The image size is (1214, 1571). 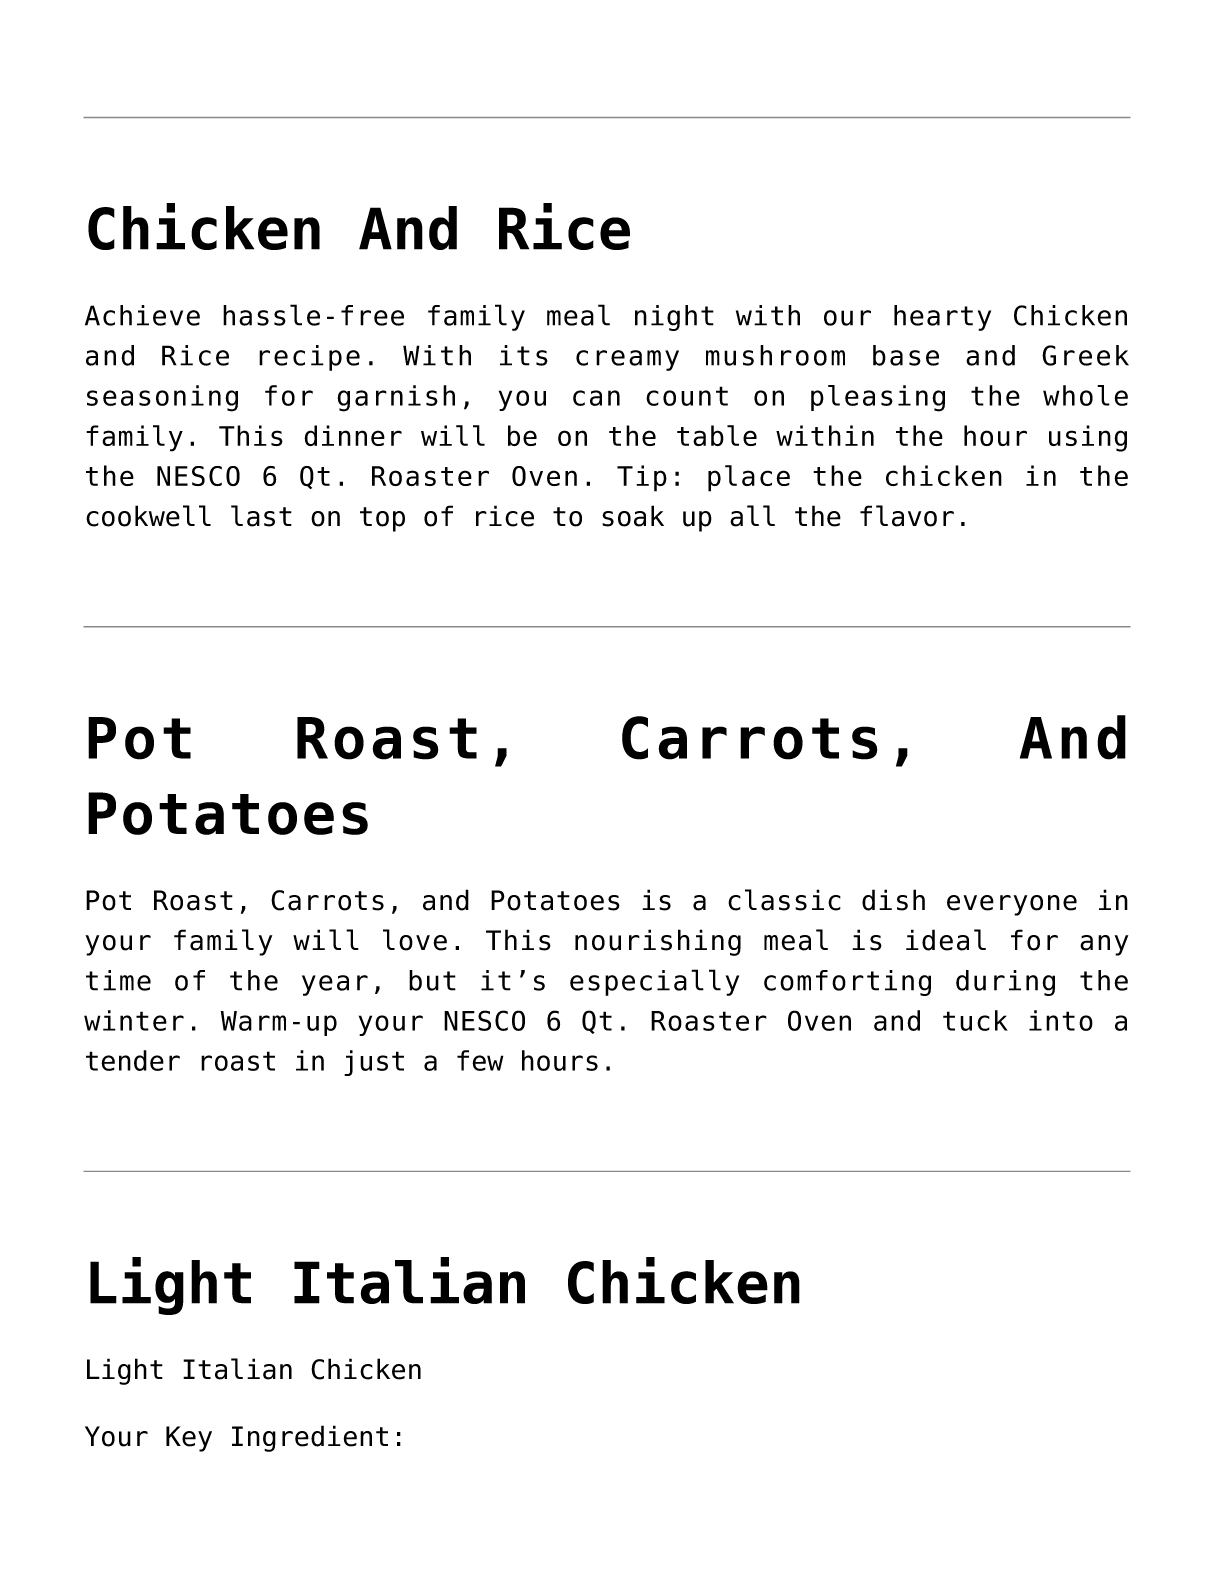 What do you see at coordinates (907, 516) in the screenshot?
I see `flavor` at bounding box center [907, 516].
